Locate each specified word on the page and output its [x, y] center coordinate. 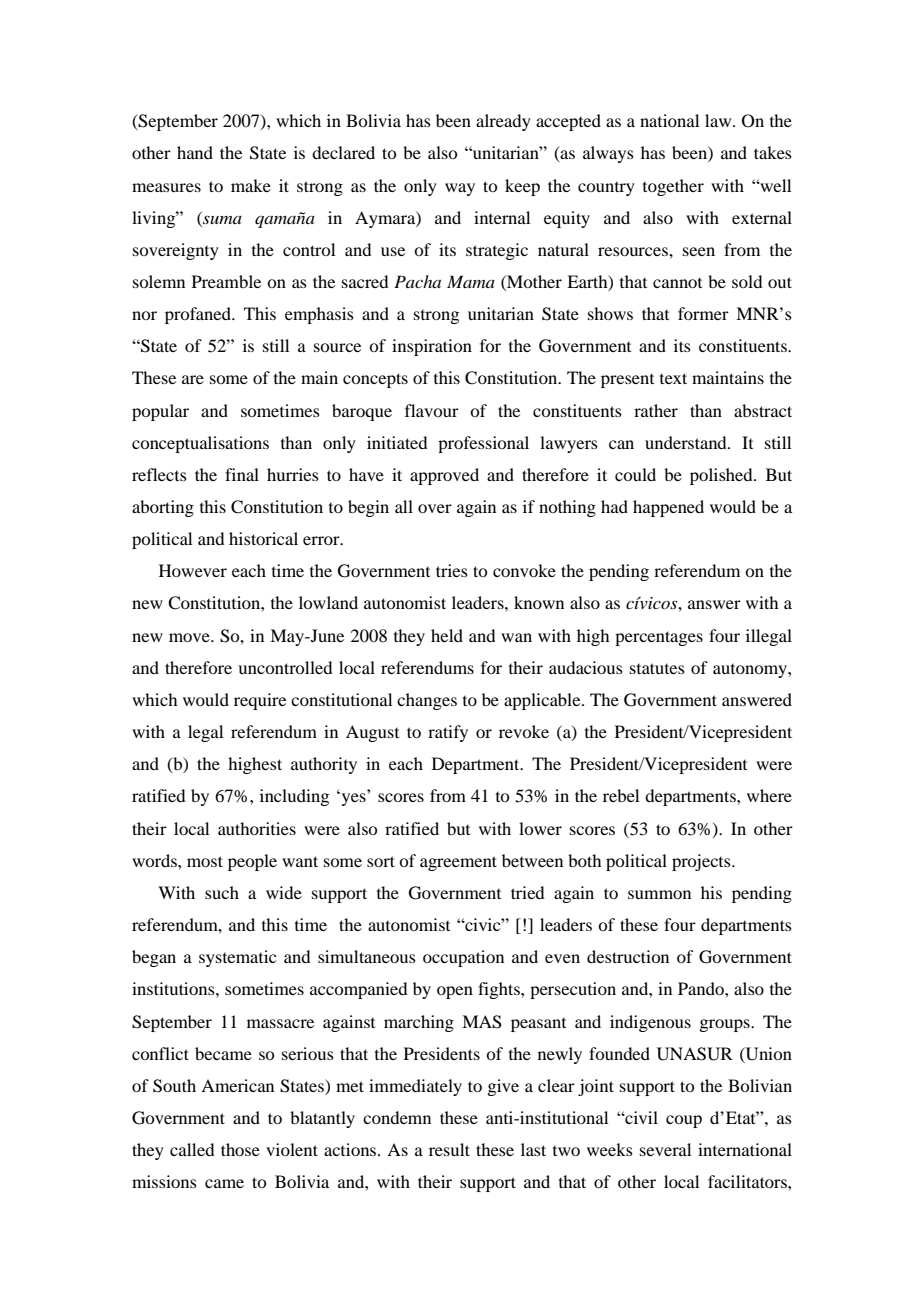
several [665, 1149]
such [222, 892]
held [447, 635]
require [260, 701]
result [449, 1149]
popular [160, 412]
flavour [432, 410]
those [240, 1149]
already [503, 122]
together [673, 187]
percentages [659, 638]
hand [195, 152]
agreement [458, 863]
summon [659, 894]
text [673, 378]
